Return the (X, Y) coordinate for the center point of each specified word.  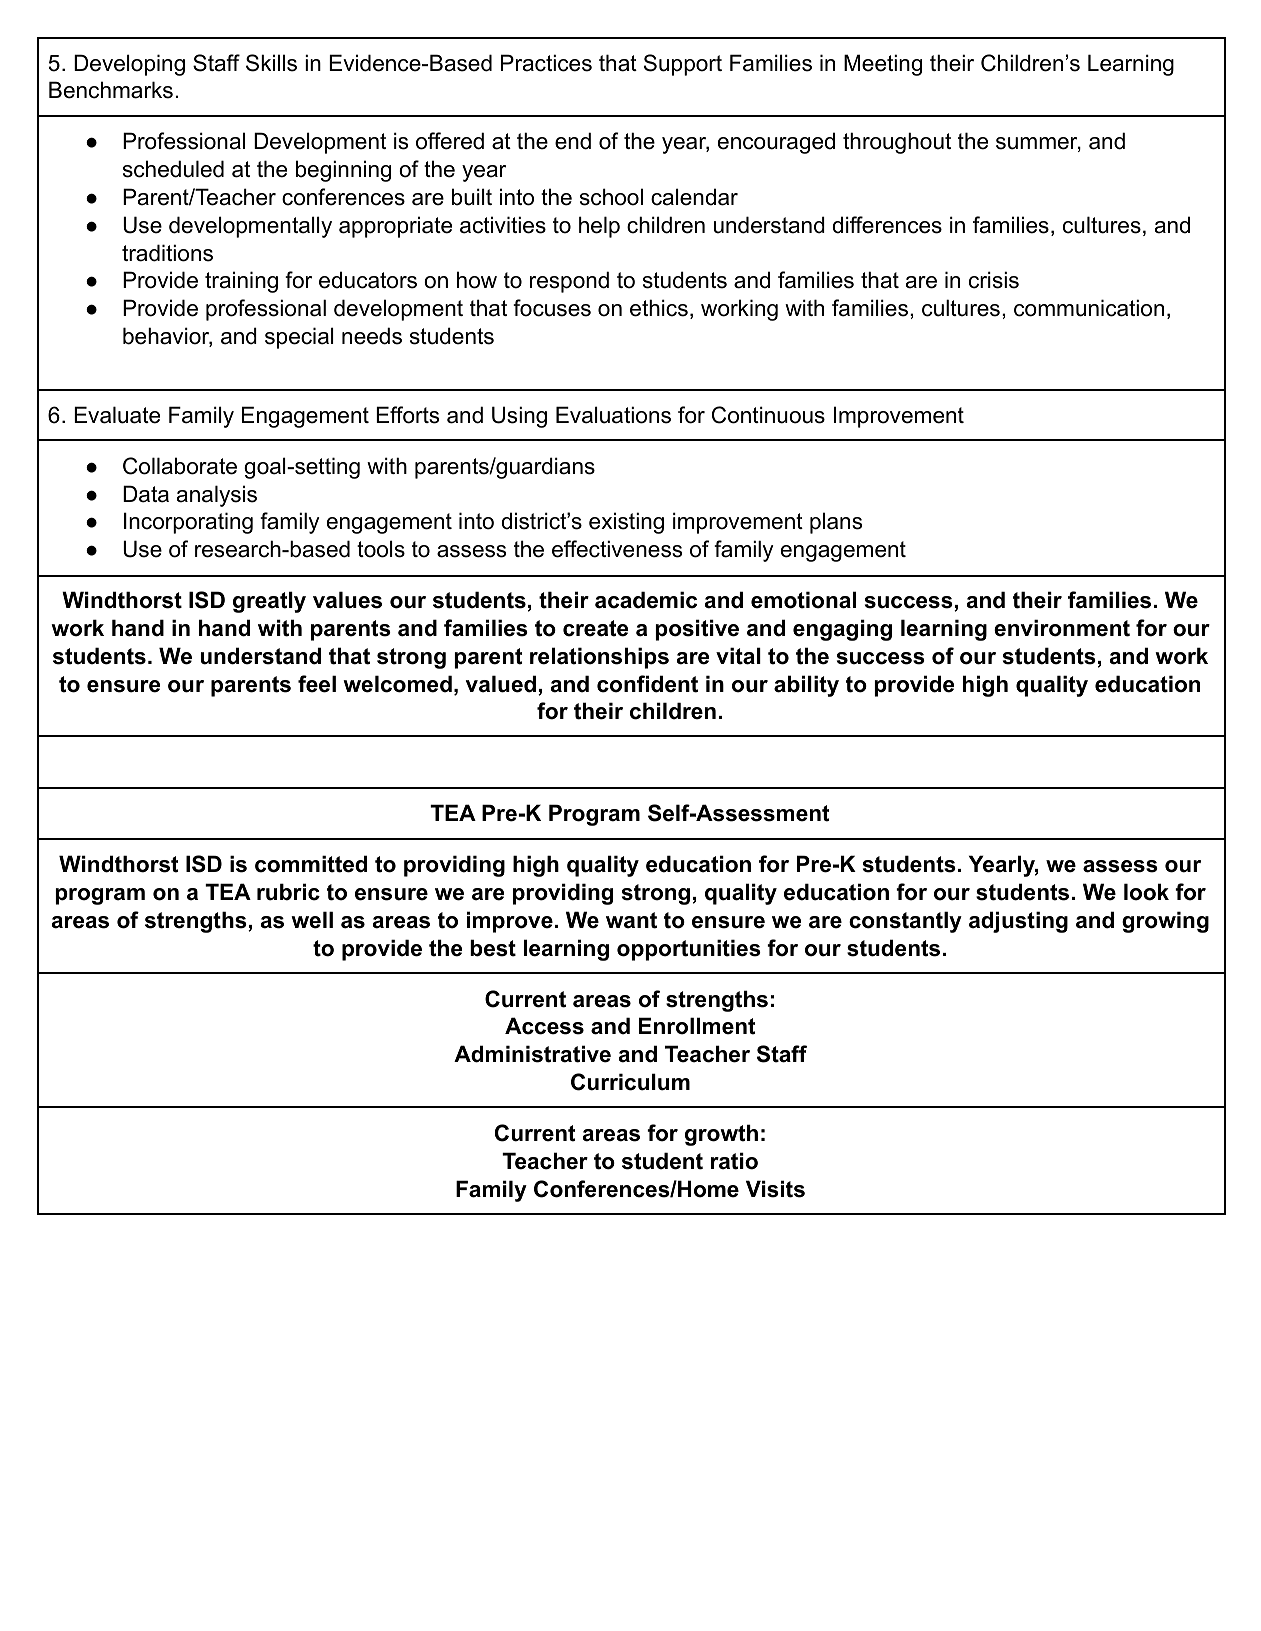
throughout (897, 143)
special (299, 338)
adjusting (1018, 922)
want (631, 920)
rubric (288, 892)
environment (1062, 628)
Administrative (532, 1054)
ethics (659, 308)
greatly (269, 602)
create (595, 628)
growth (721, 1135)
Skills (271, 63)
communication (1089, 308)
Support (683, 65)
